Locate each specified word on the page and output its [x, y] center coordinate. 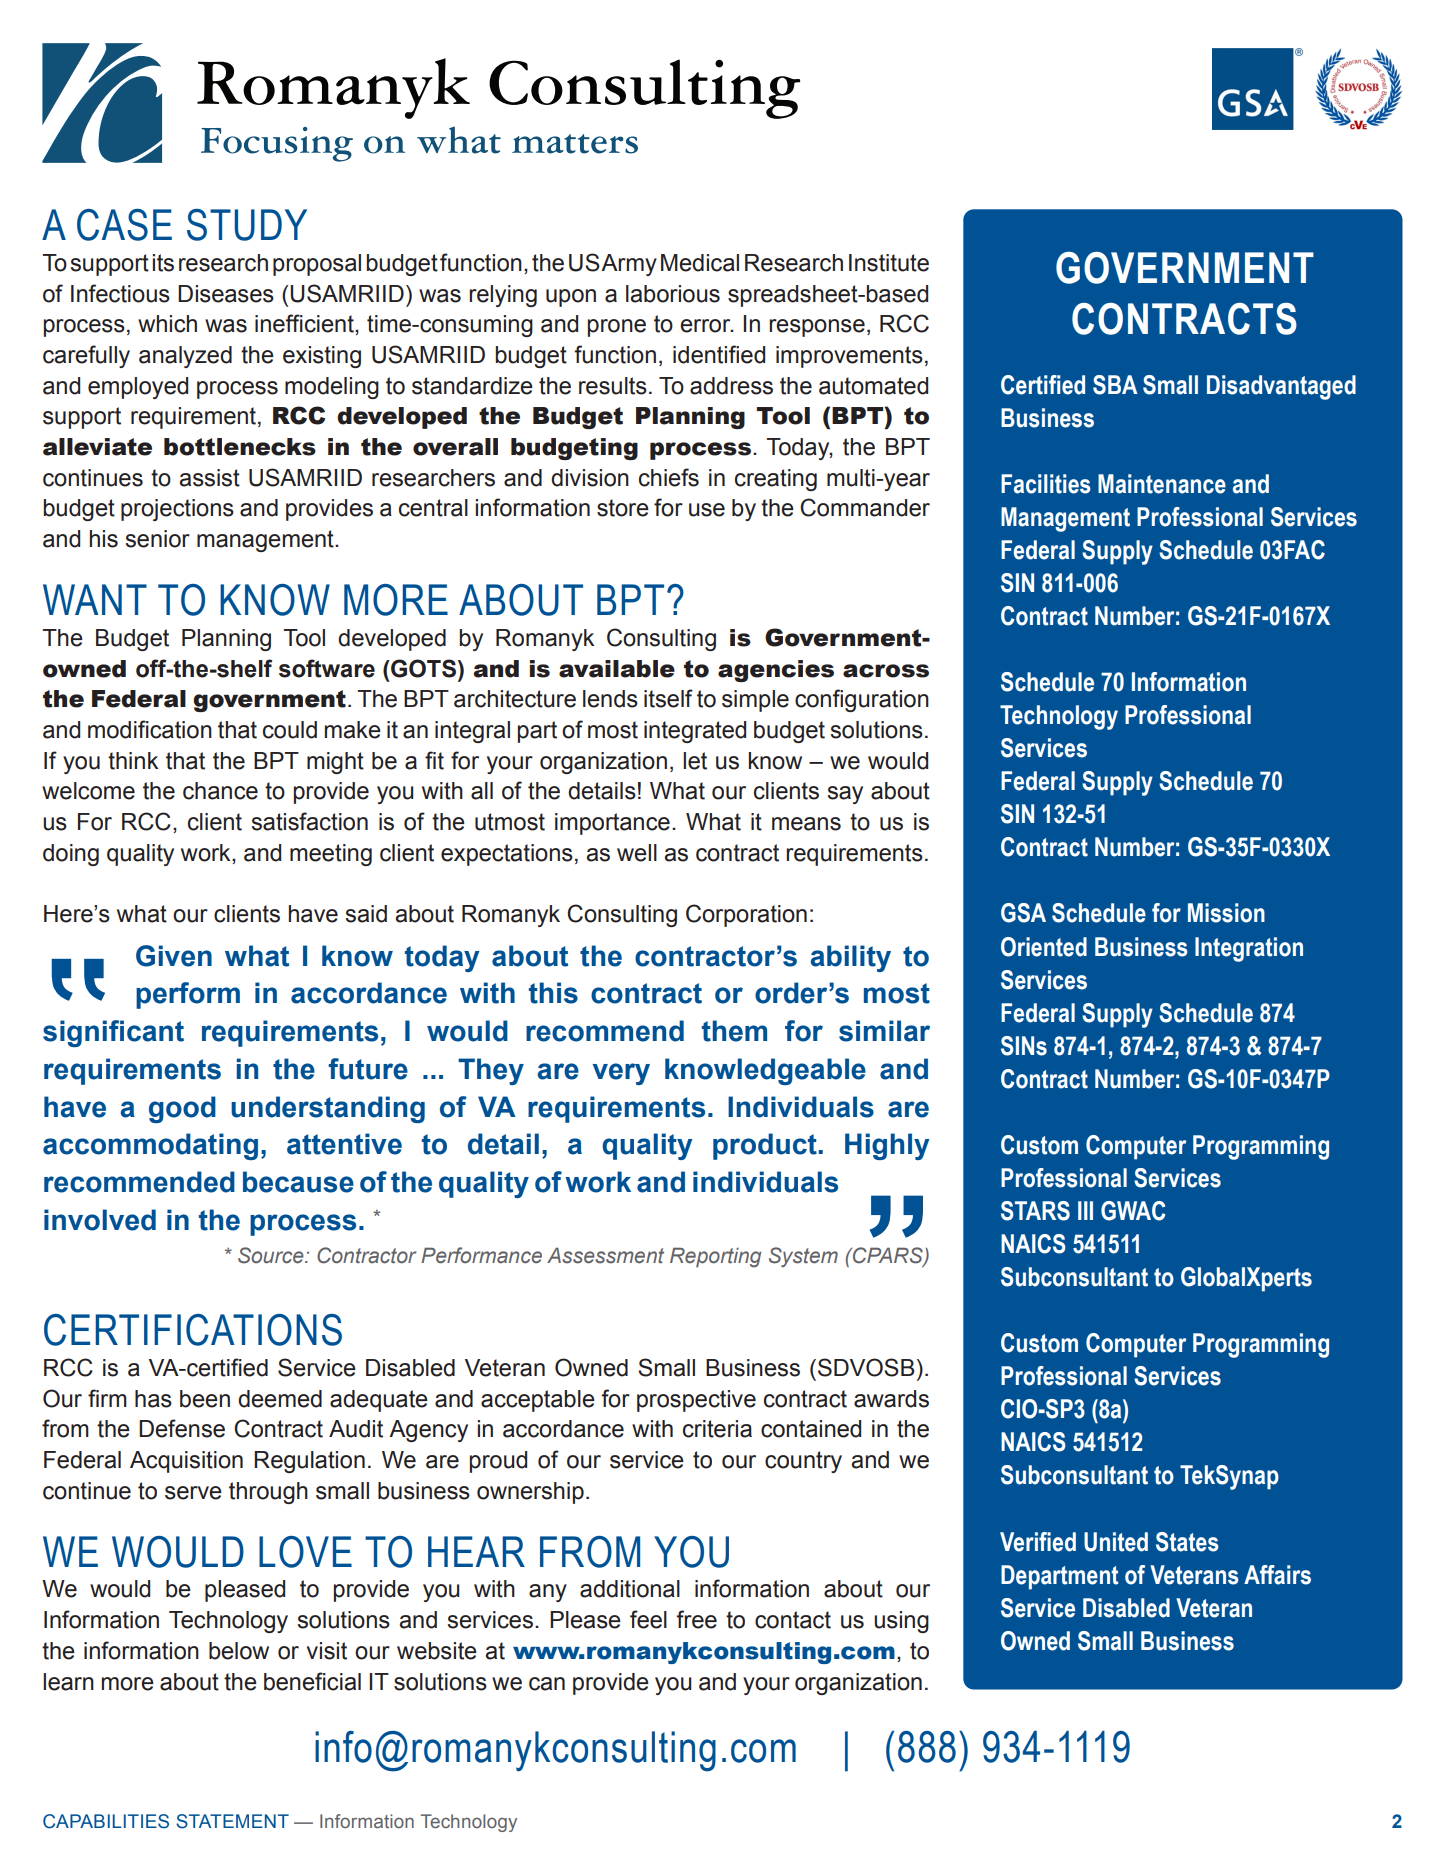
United [1116, 1542]
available [617, 669]
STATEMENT [232, 1821]
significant [113, 1033]
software [327, 668]
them [734, 1031]
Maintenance [1162, 484]
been [205, 1399]
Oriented [1044, 947]
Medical [700, 263]
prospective [696, 1401]
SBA [1115, 385]
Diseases [226, 294]
